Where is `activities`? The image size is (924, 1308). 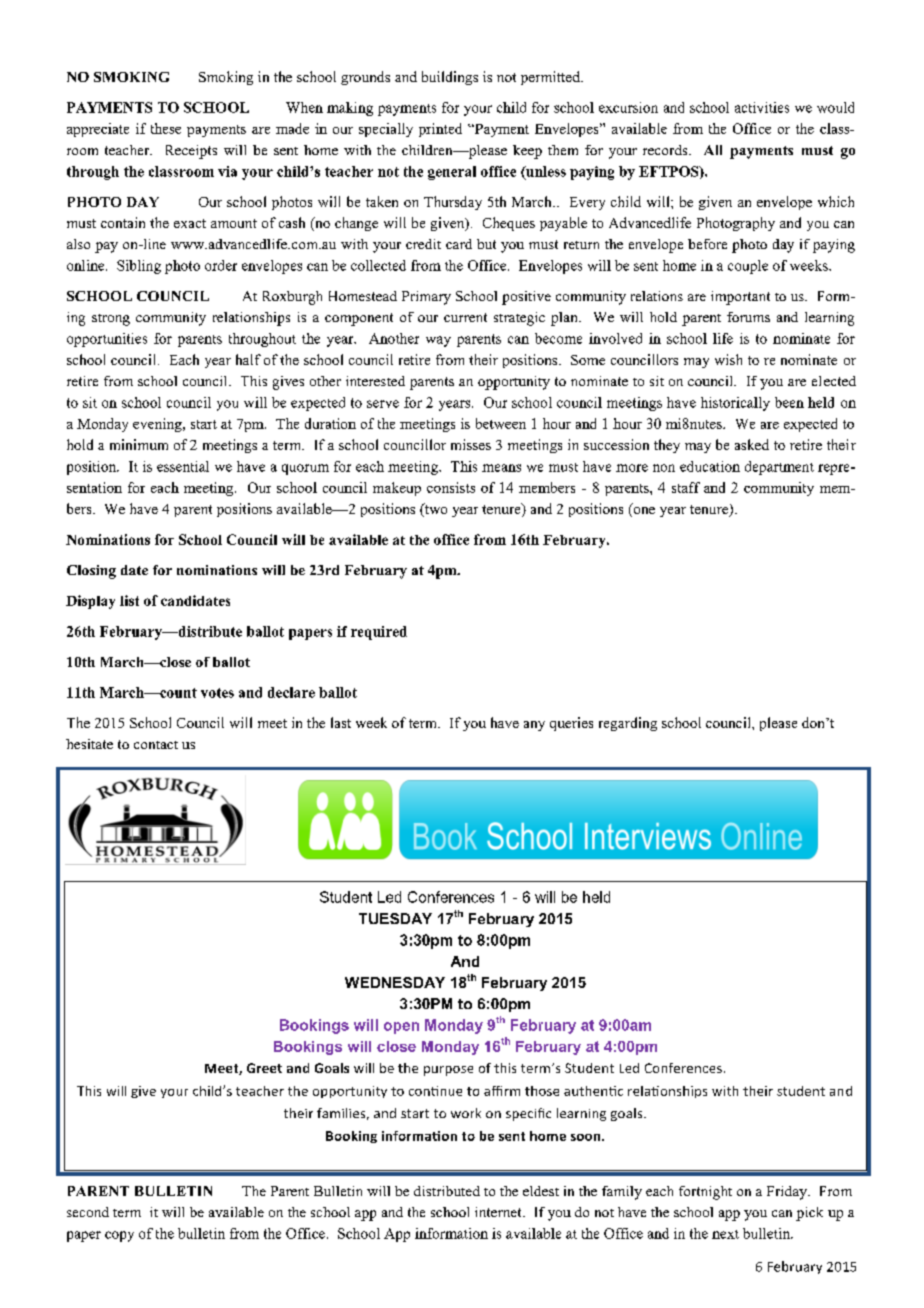 activities is located at coordinates (762, 107).
